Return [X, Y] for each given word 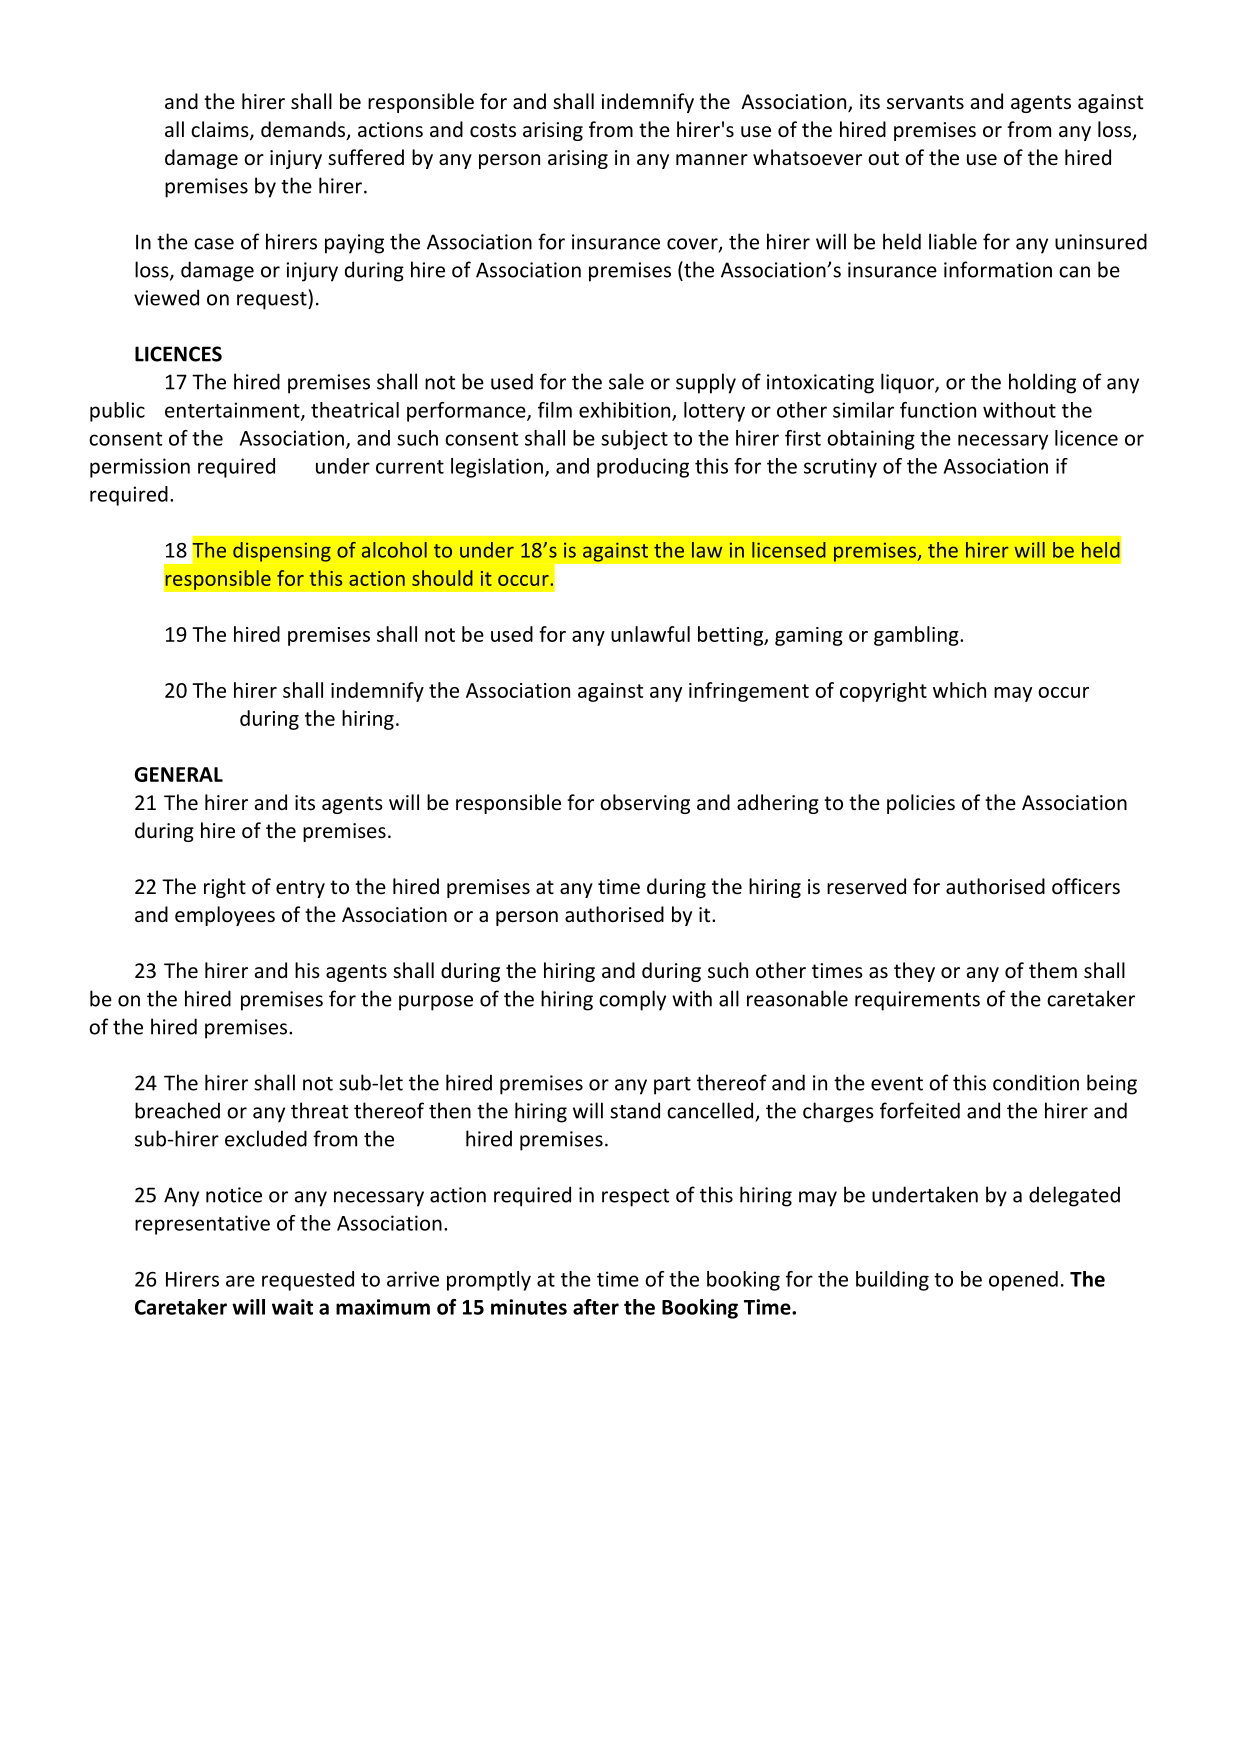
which [959, 690]
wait [292, 1307]
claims [221, 130]
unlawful [650, 634]
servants [925, 102]
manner [712, 160]
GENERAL [179, 774]
